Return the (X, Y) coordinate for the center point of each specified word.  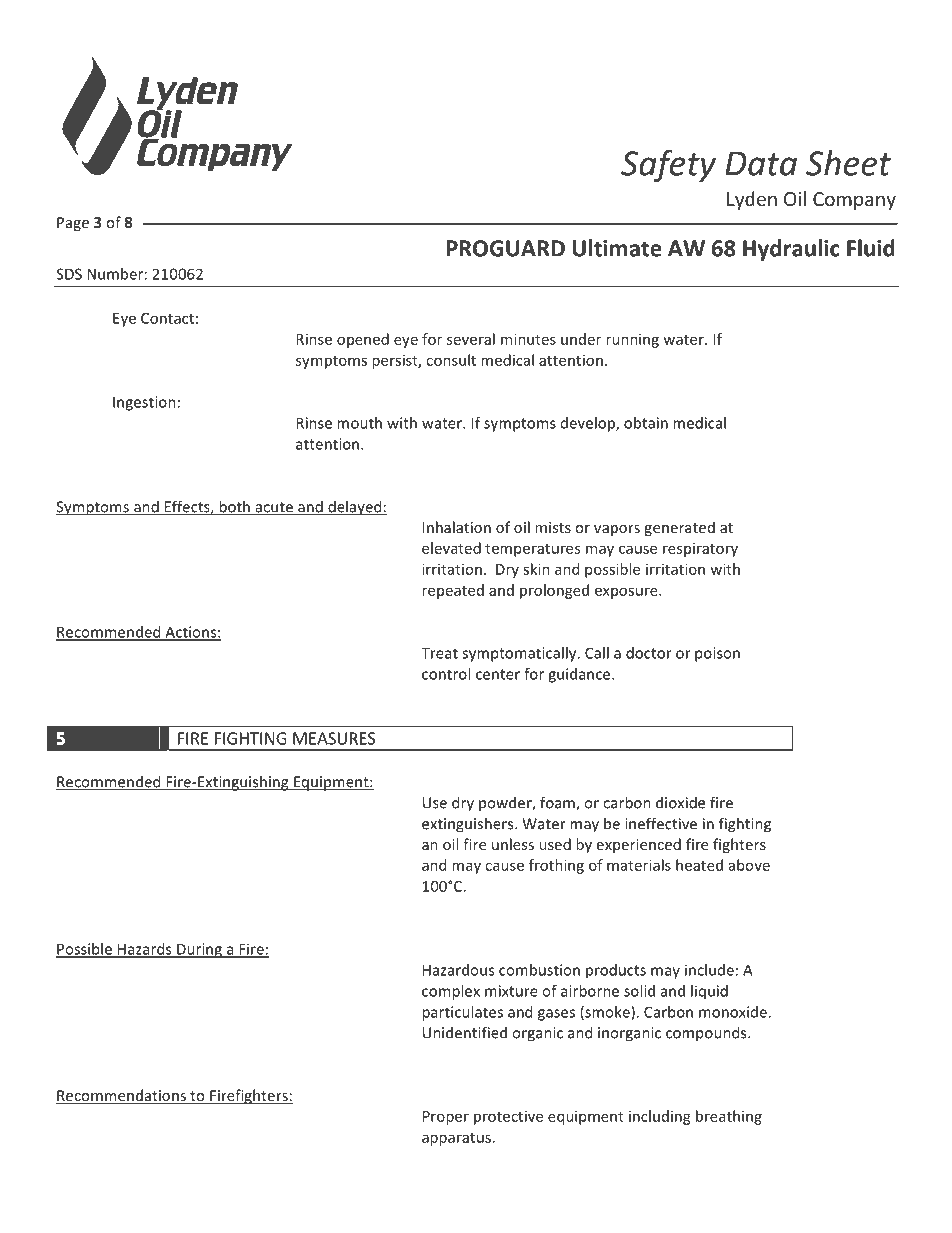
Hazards (145, 950)
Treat (439, 653)
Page (73, 224)
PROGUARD (505, 248)
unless (513, 844)
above (749, 865)
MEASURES (334, 738)
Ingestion (144, 403)
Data (761, 163)
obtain (646, 423)
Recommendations (122, 1096)
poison (717, 654)
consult (451, 360)
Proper (446, 1118)
